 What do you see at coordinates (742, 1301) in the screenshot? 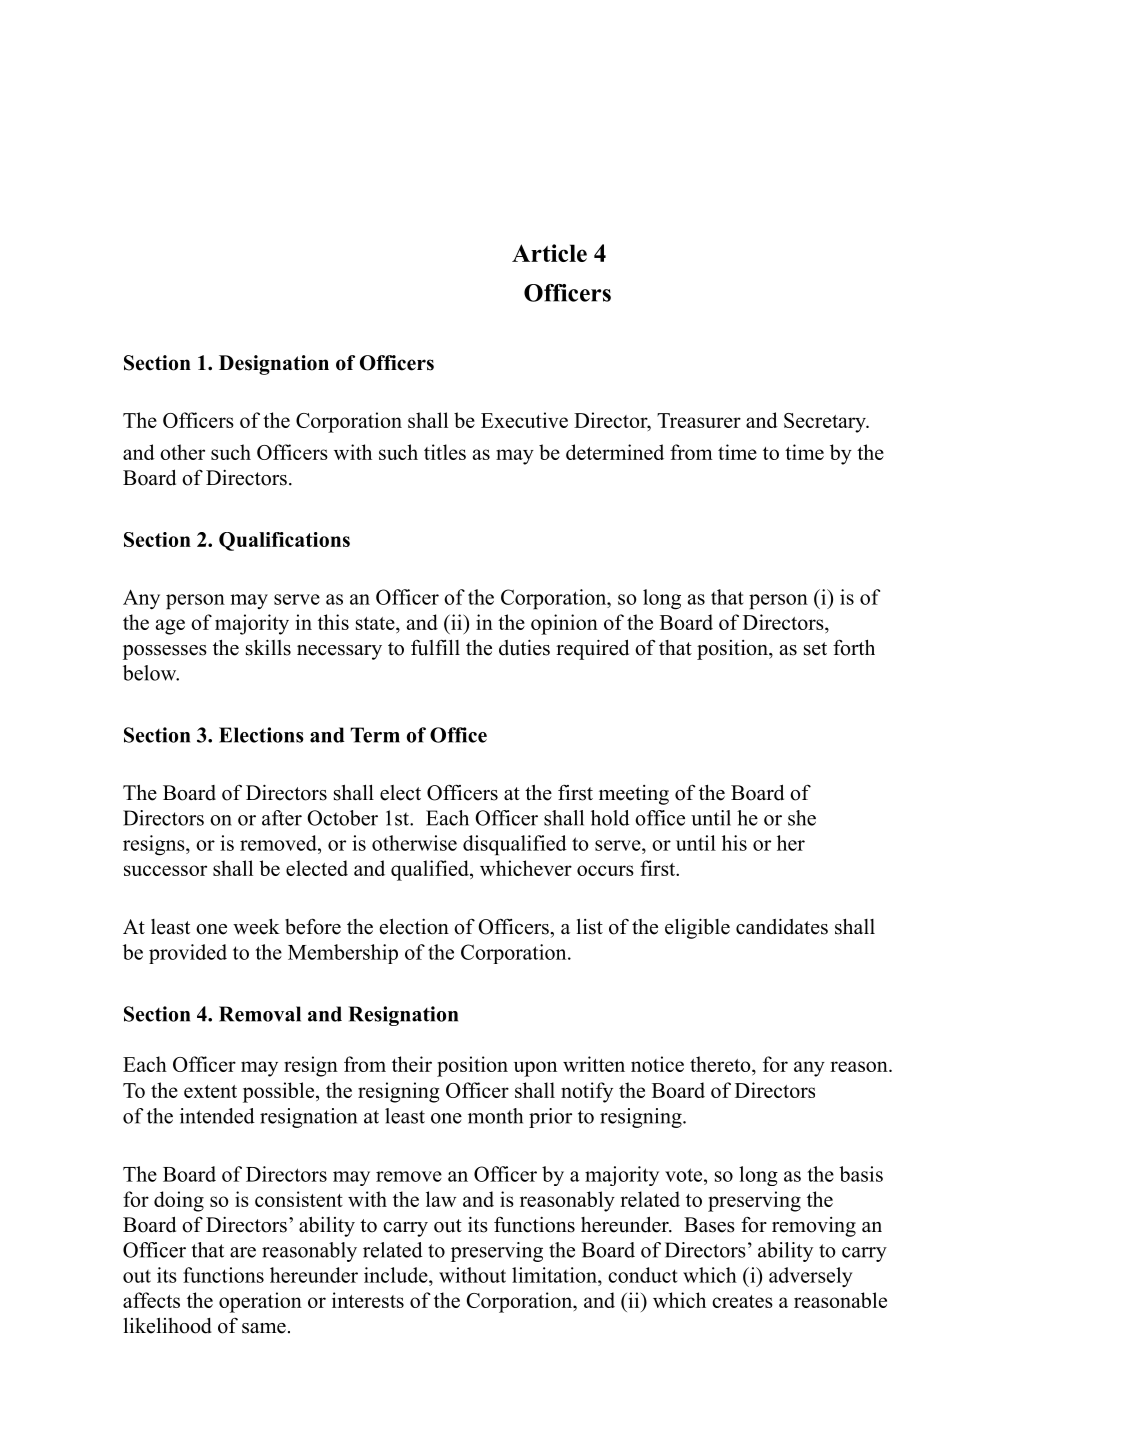
I see `creates` at bounding box center [742, 1301].
